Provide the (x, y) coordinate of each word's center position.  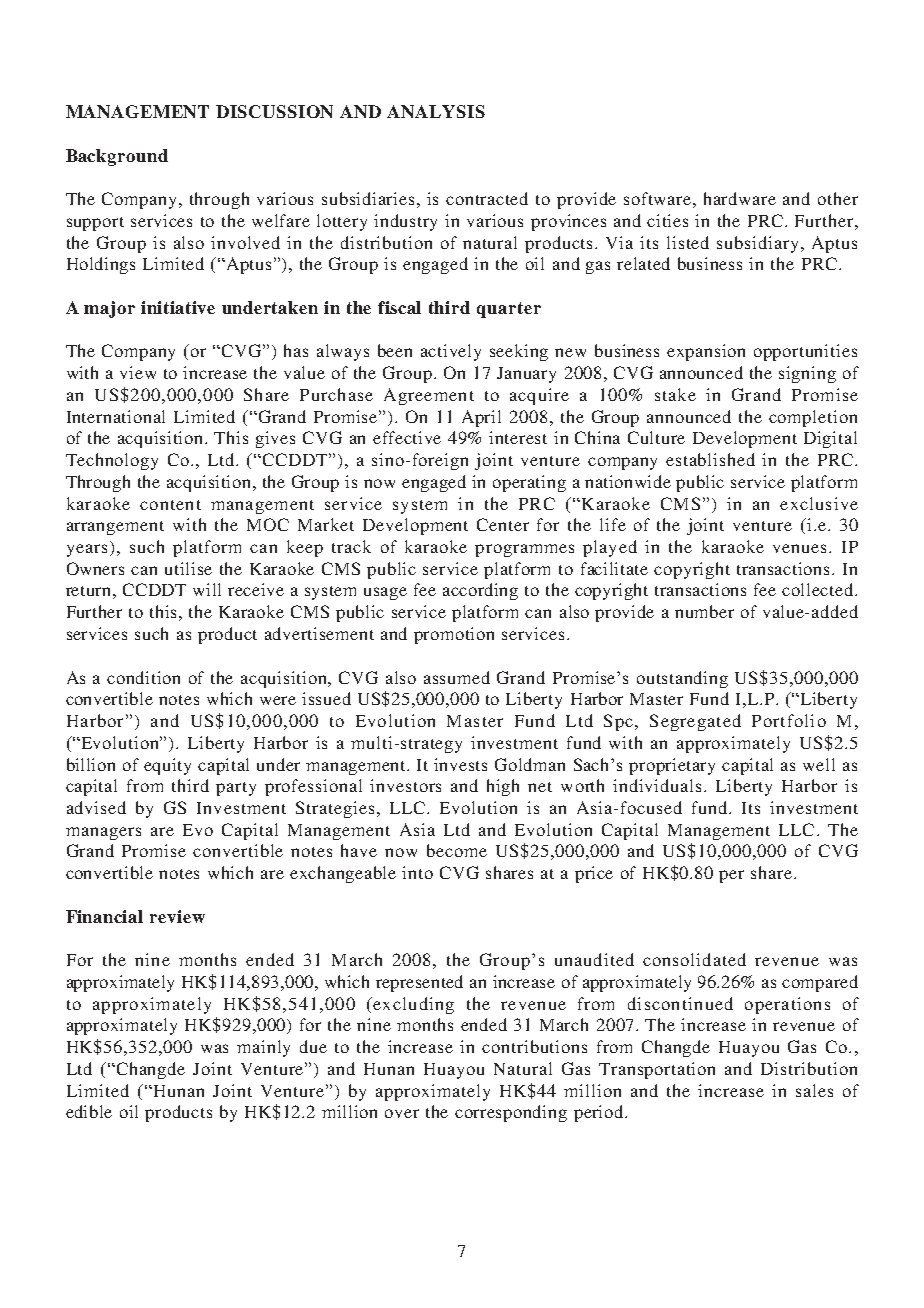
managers (103, 833)
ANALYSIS (436, 111)
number (704, 611)
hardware (740, 198)
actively (451, 352)
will (207, 589)
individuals (659, 785)
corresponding (511, 1113)
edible (89, 1111)
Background (117, 157)
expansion (706, 352)
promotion (454, 635)
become (457, 850)
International (116, 416)
